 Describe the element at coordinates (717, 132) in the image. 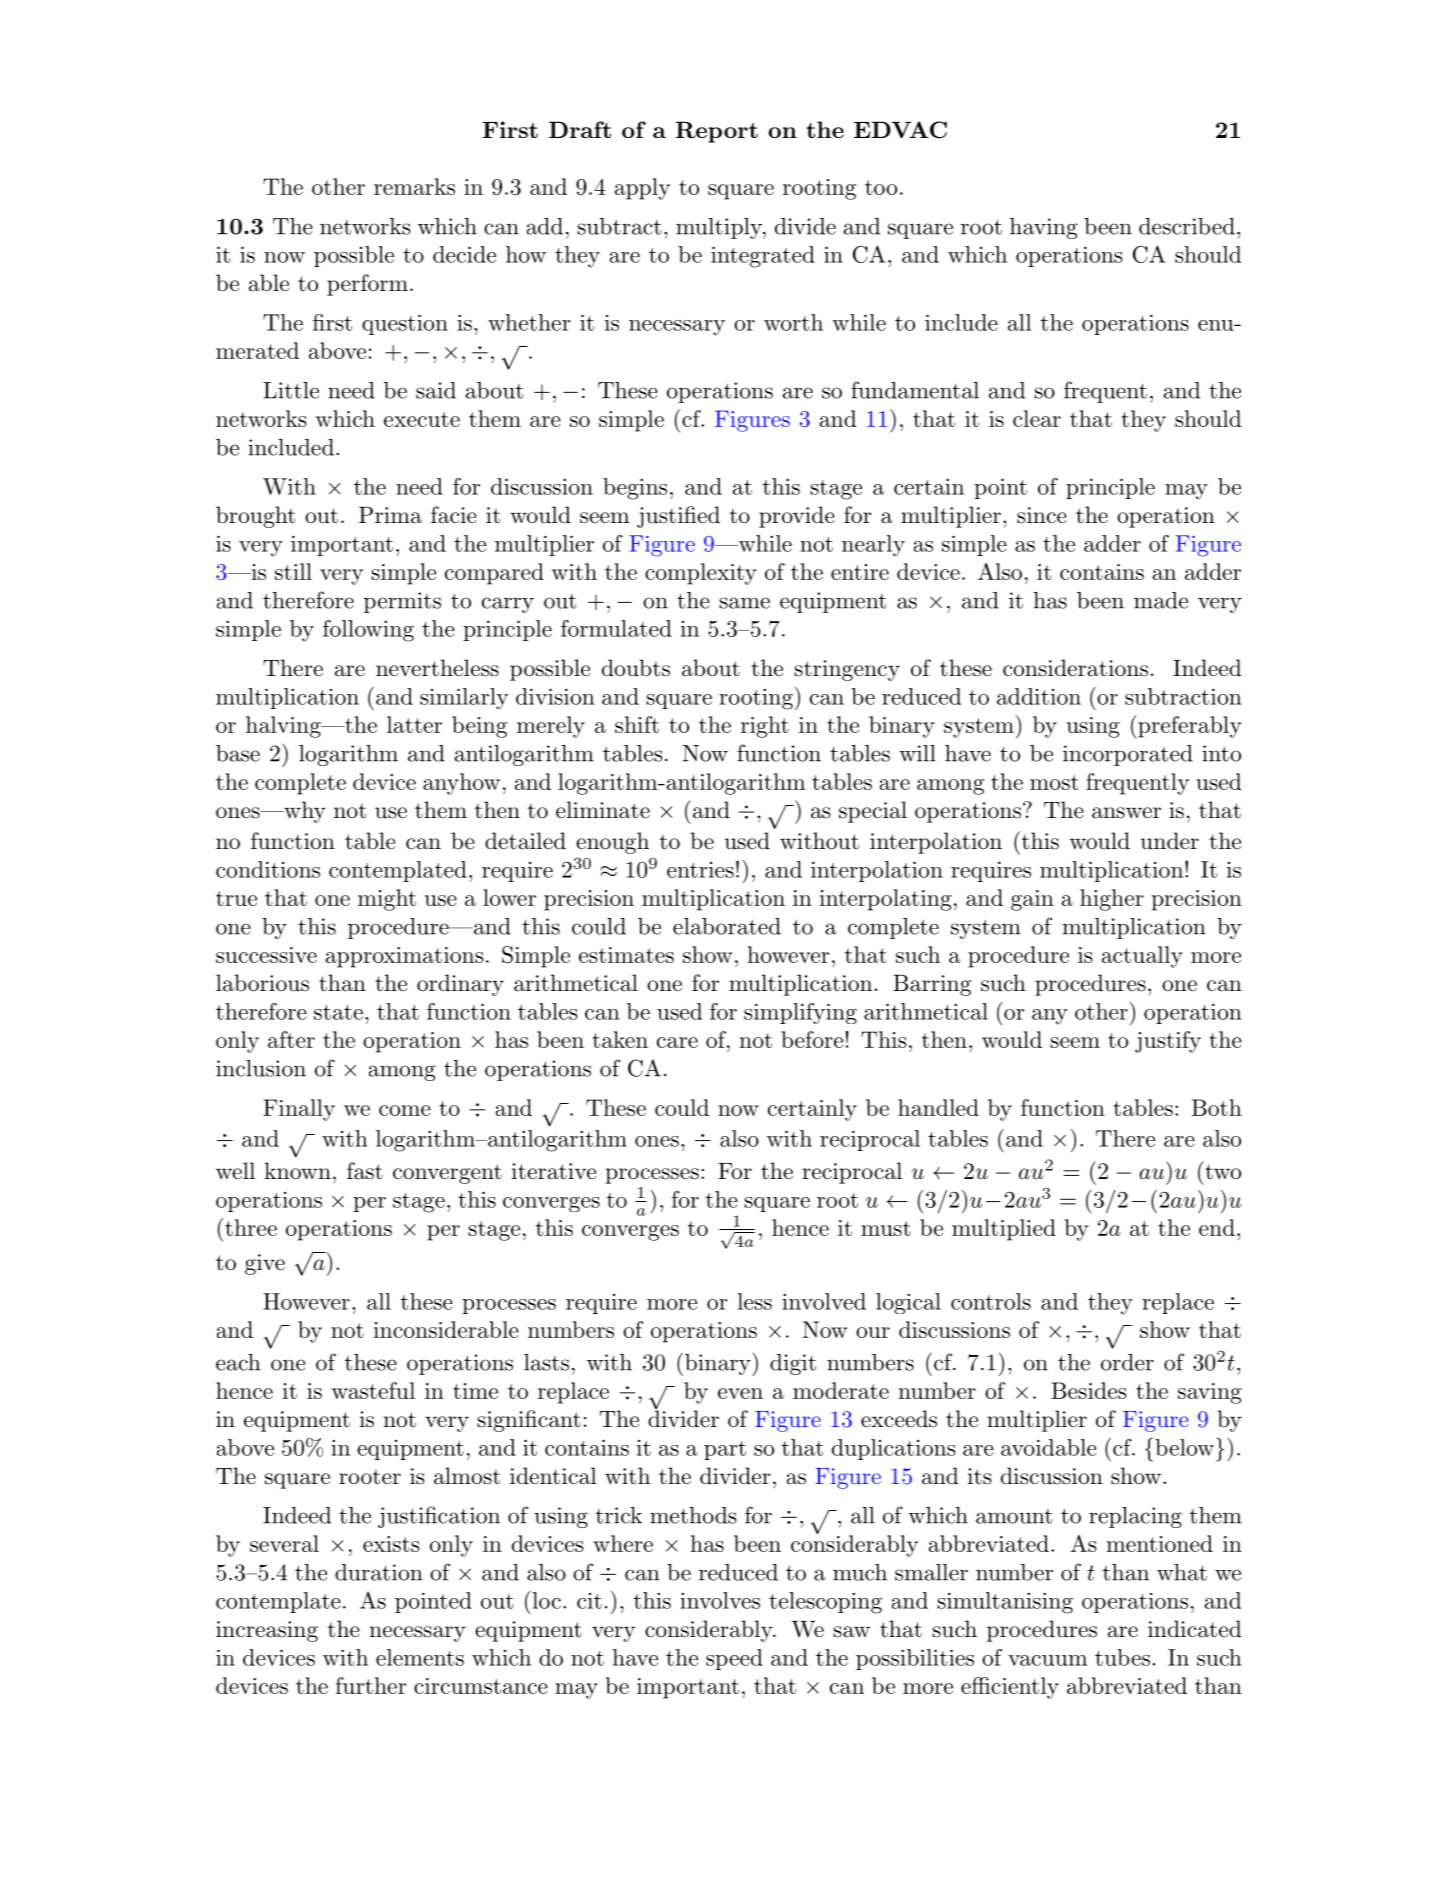

I see `Report` at that location.
